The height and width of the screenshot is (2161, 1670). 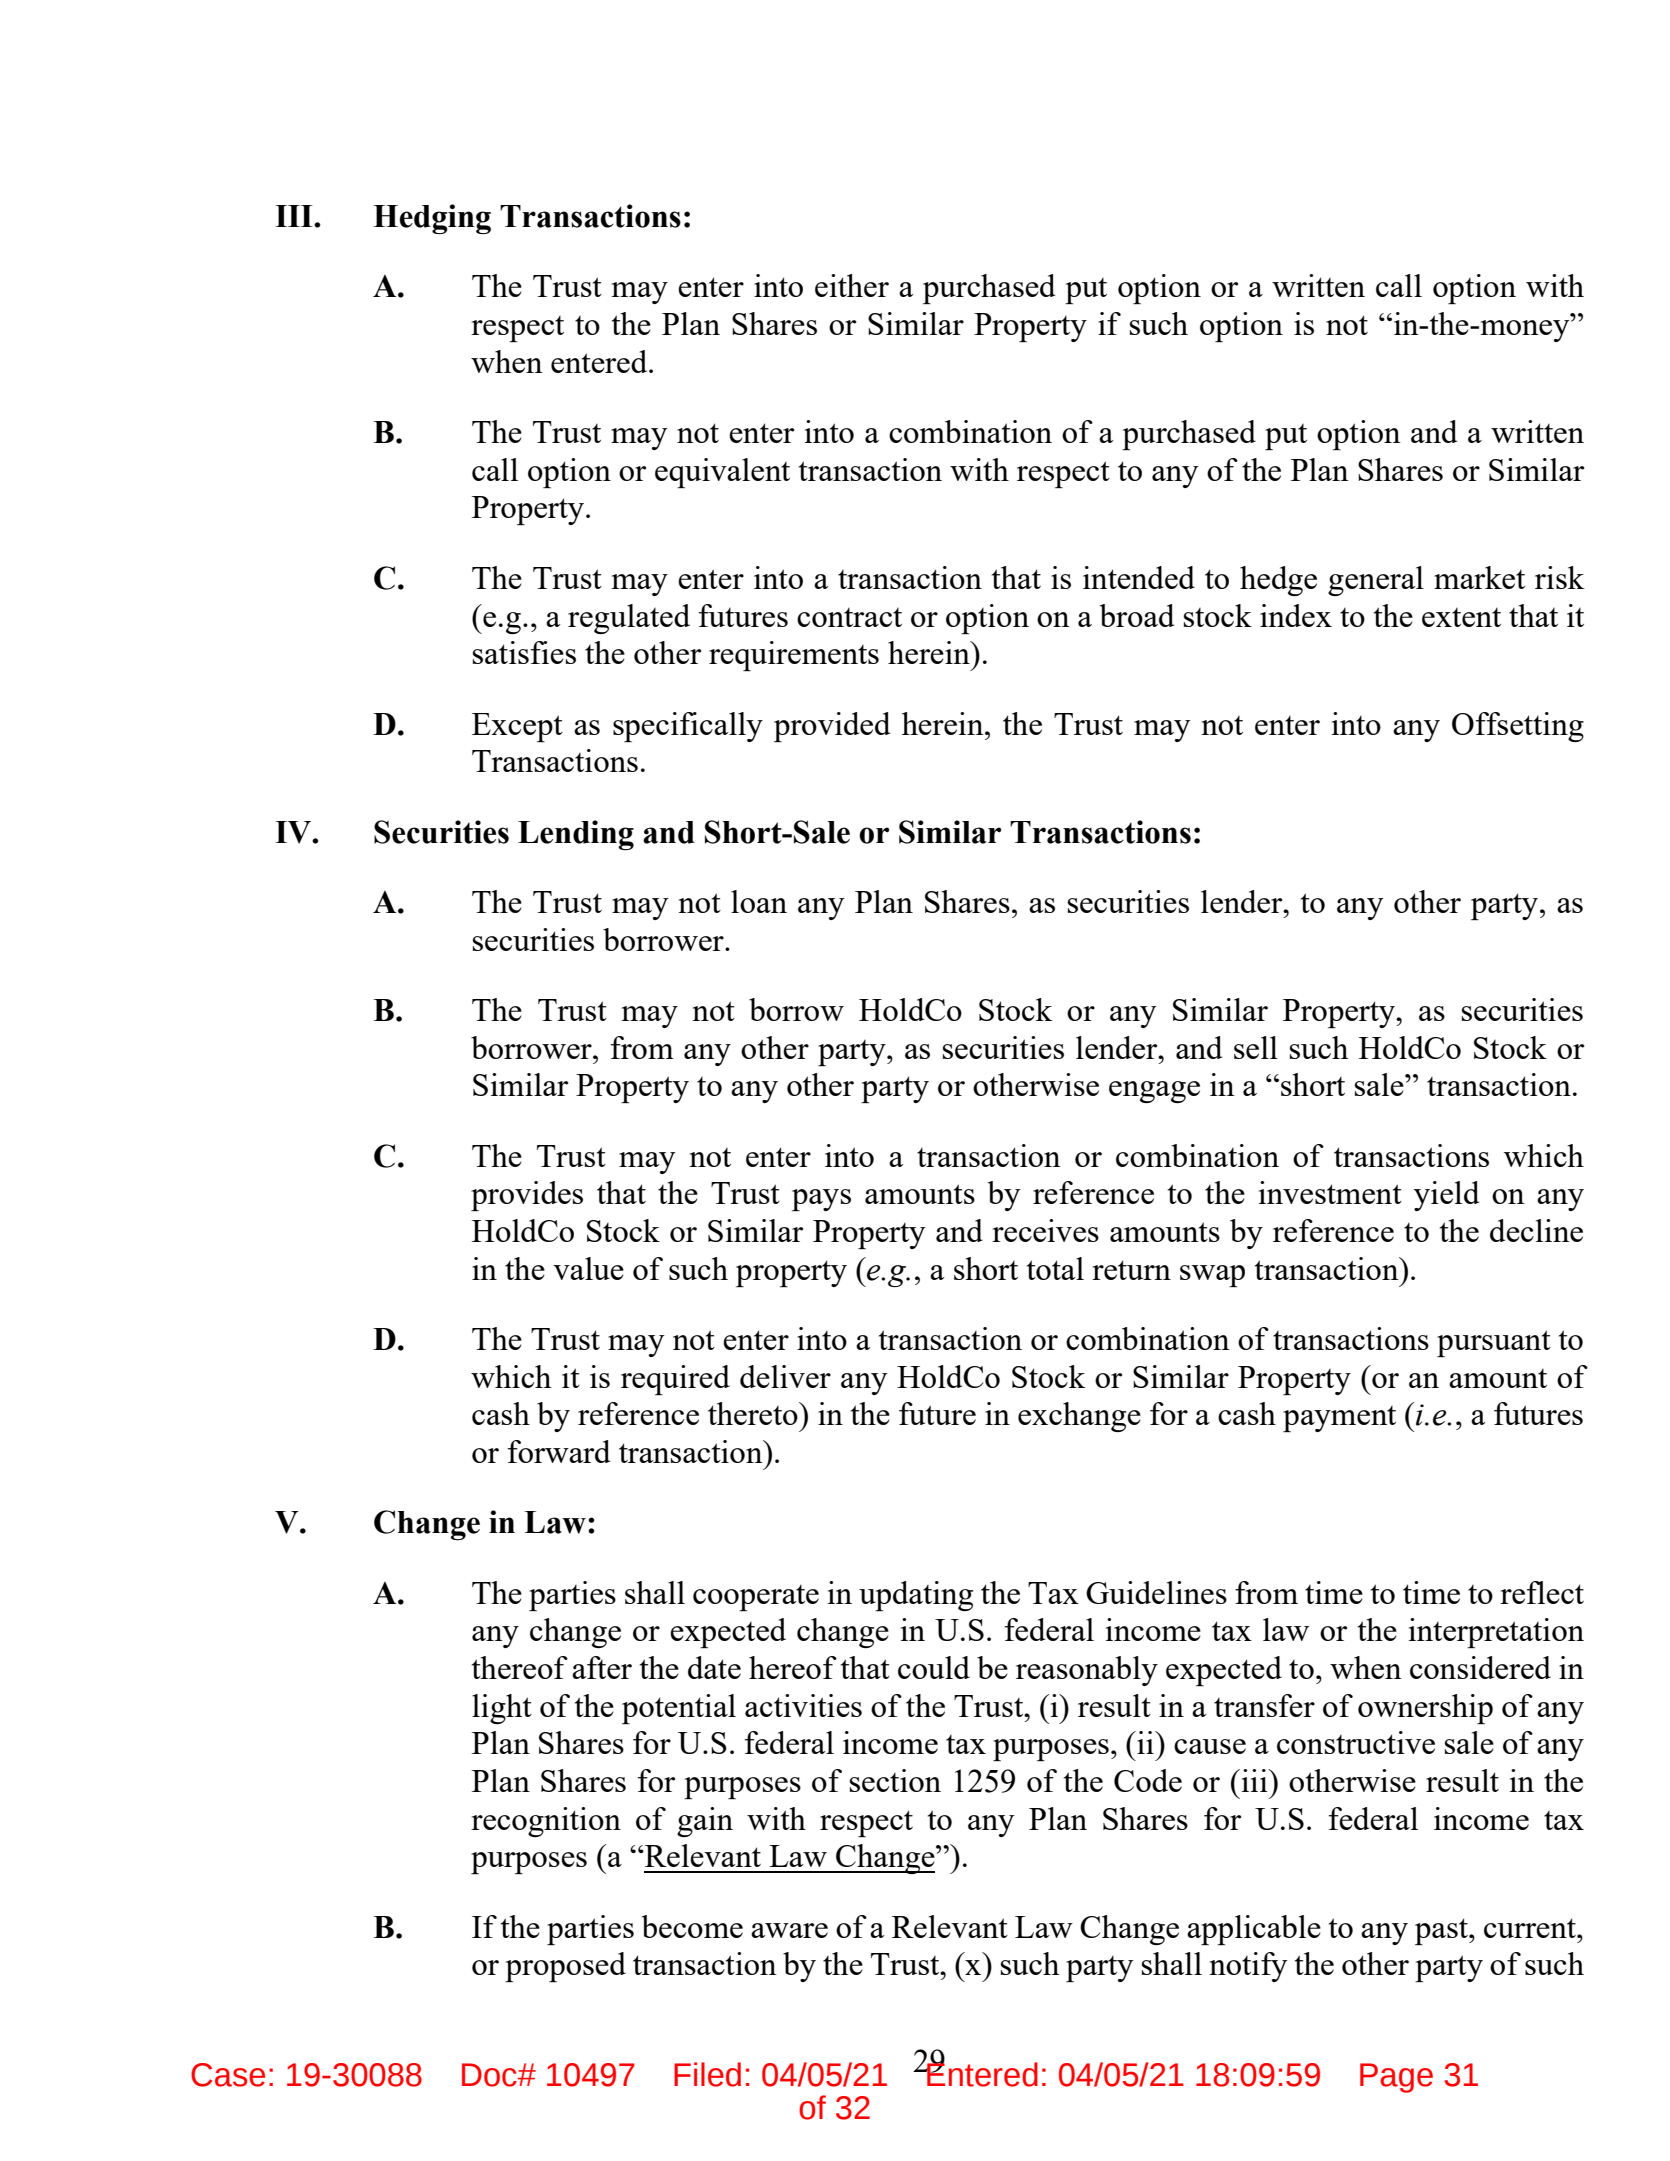 What do you see at coordinates (852, 285) in the screenshot?
I see `either` at bounding box center [852, 285].
